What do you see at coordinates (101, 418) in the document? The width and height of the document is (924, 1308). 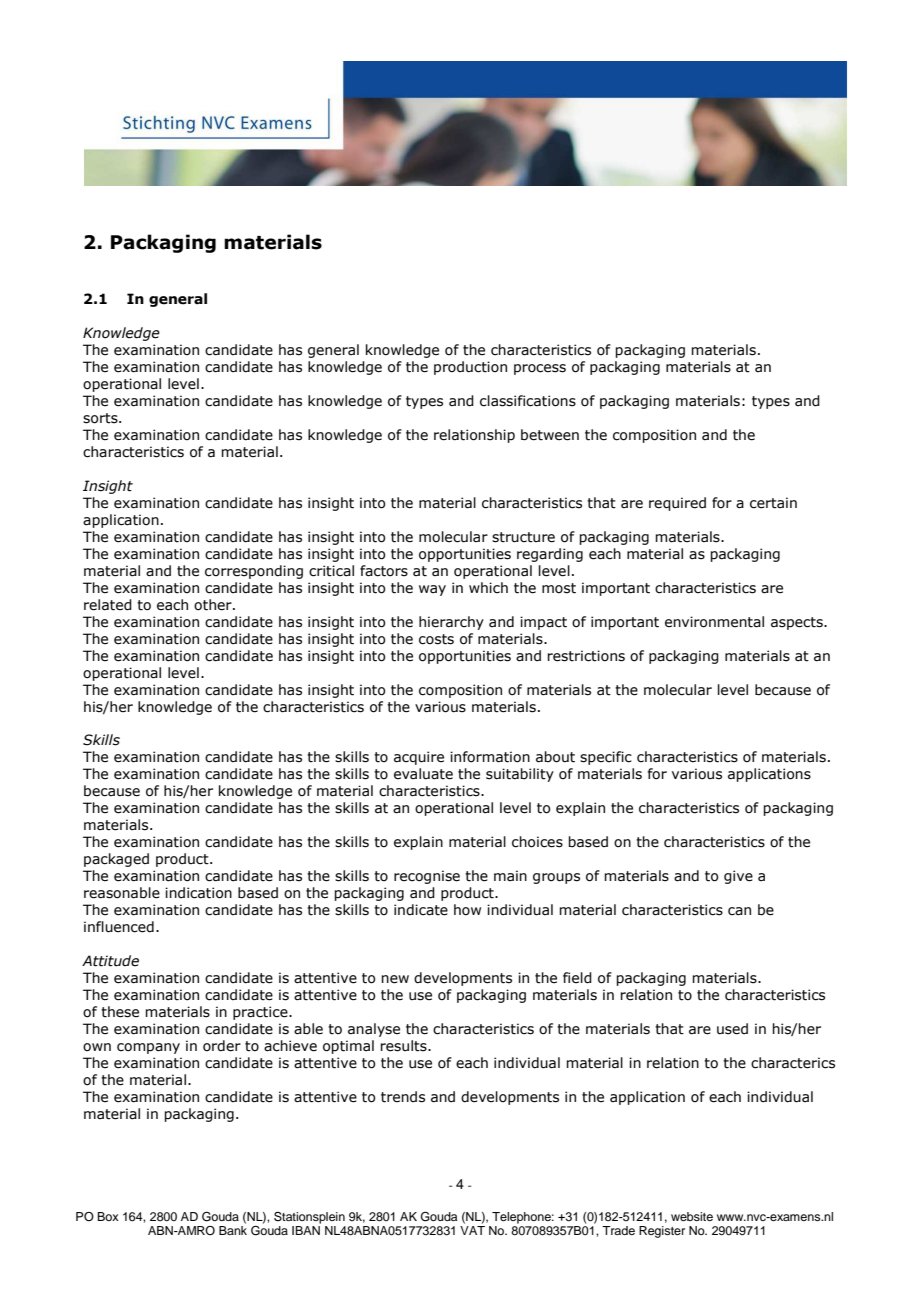 I see `sorts` at bounding box center [101, 418].
